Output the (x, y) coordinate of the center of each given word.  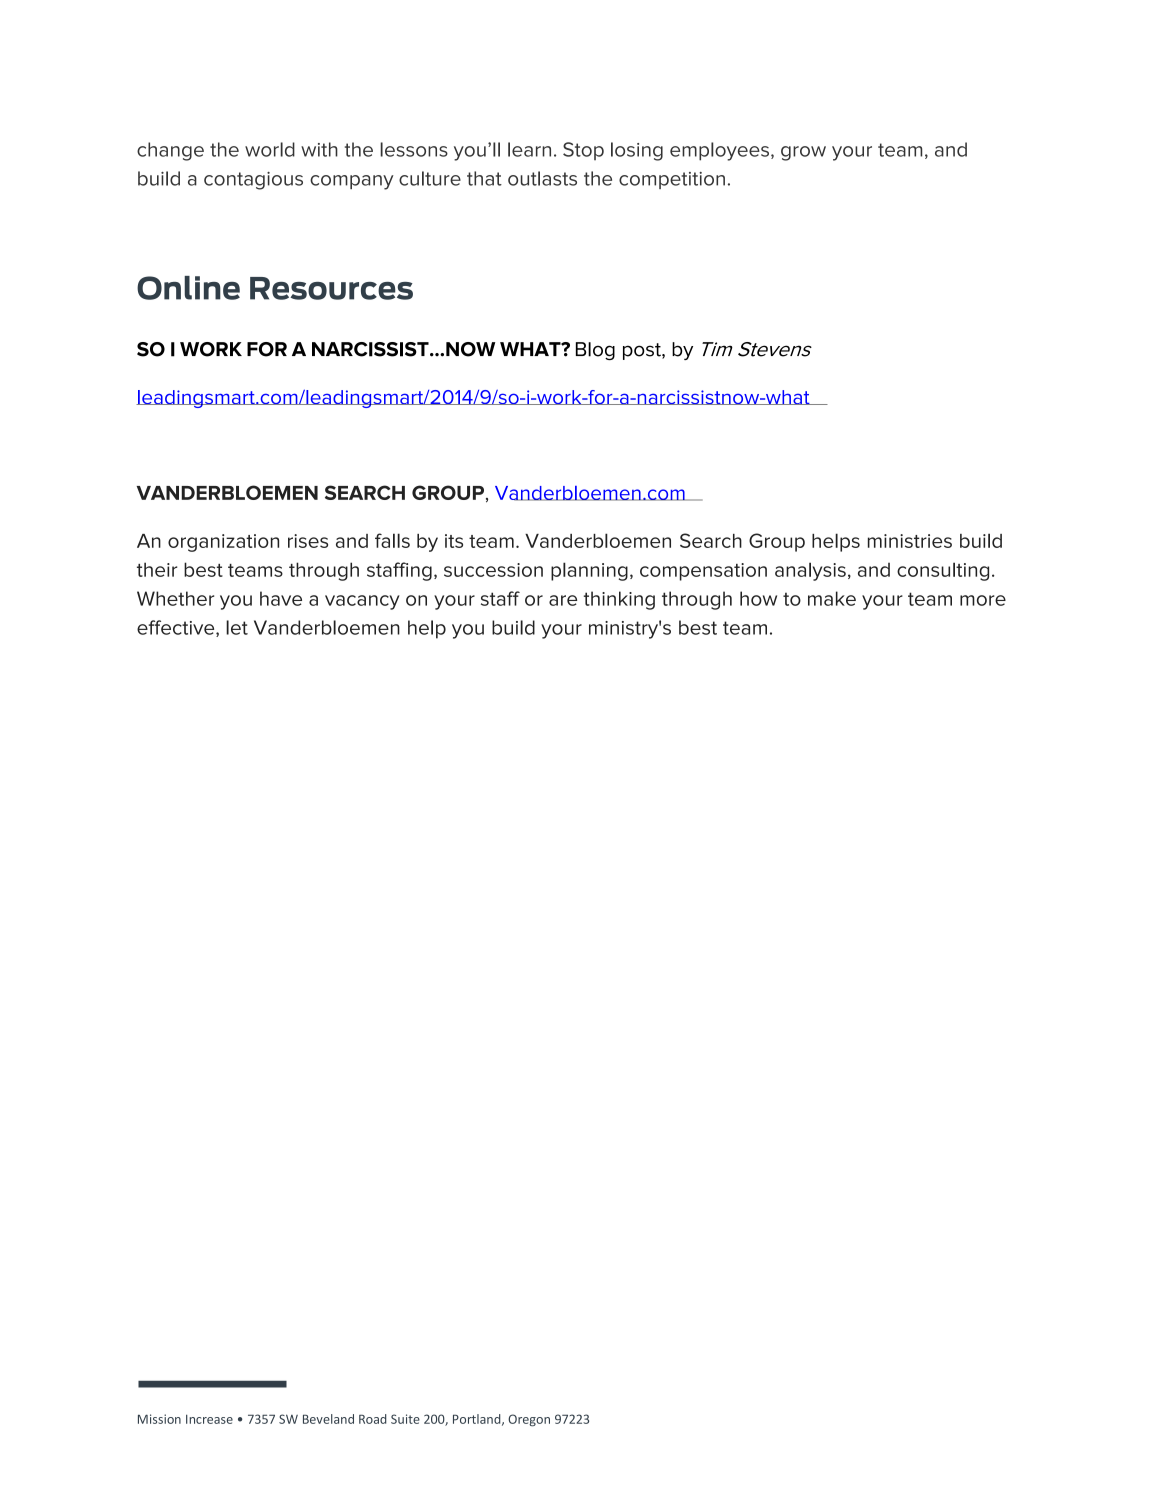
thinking (619, 600)
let (237, 627)
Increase (209, 1419)
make (832, 598)
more (983, 600)
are (563, 600)
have (281, 598)
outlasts (542, 178)
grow (803, 153)
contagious (253, 181)
